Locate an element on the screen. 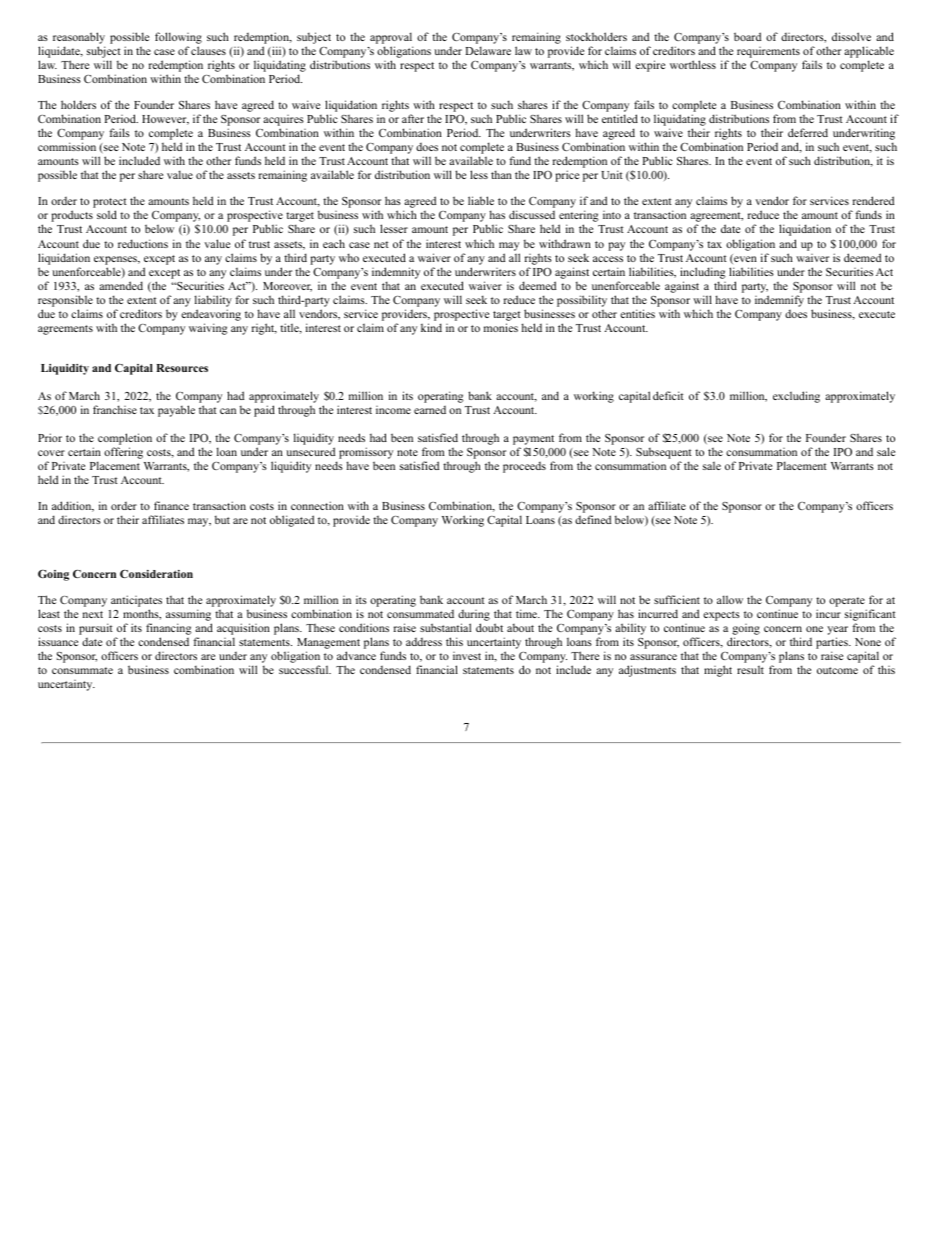 Image resolution: width=952 pixels, height=1233 pixels. Resources is located at coordinates (182, 368).
